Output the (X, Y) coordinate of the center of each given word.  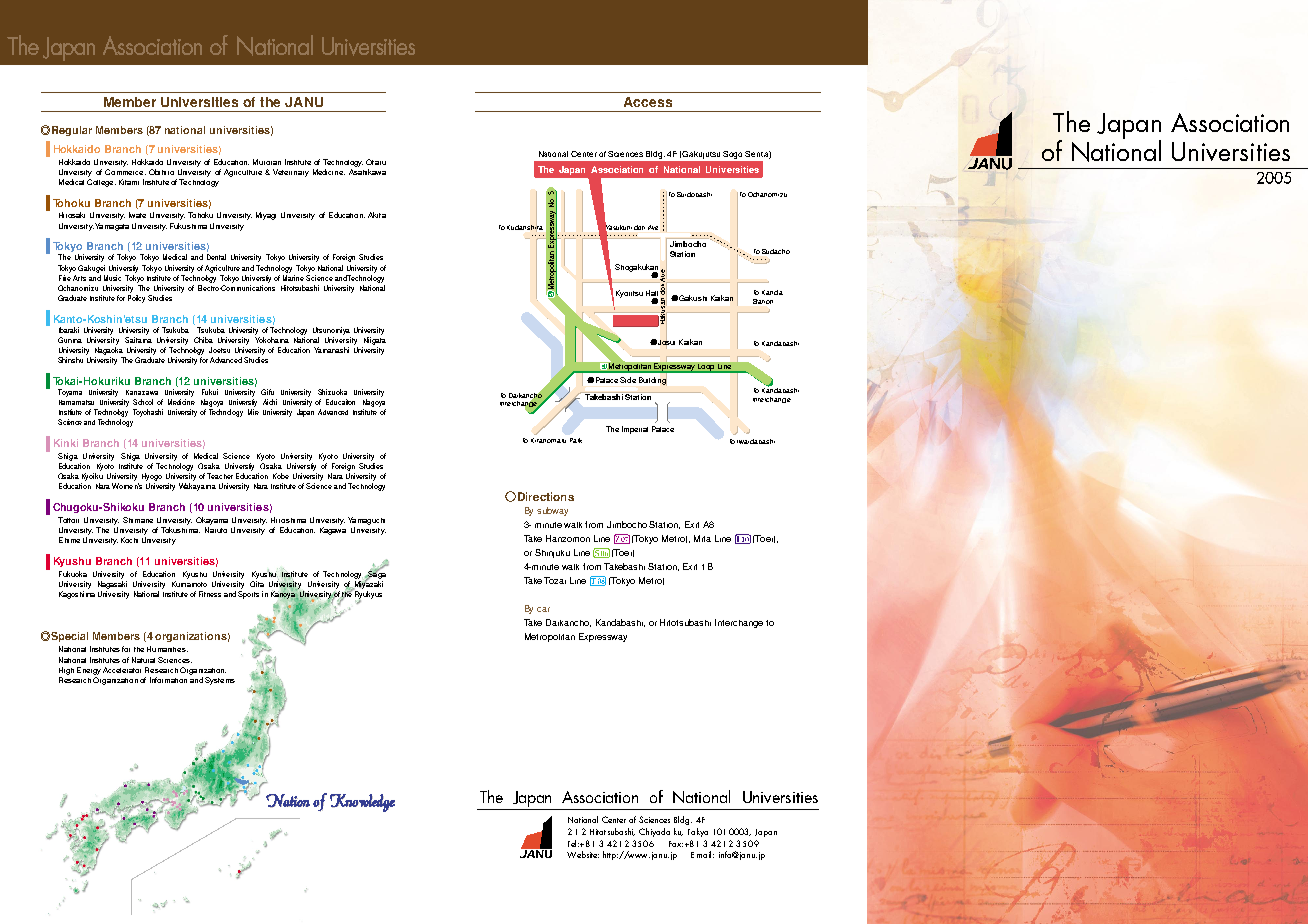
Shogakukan (636, 269)
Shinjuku (552, 553)
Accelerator (122, 670)
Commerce (125, 172)
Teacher (220, 476)
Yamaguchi (366, 521)
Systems (220, 681)
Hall (652, 294)
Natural (143, 660)
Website (583, 854)
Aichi (270, 402)
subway (552, 511)
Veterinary (291, 173)
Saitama (138, 340)
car (543, 609)
